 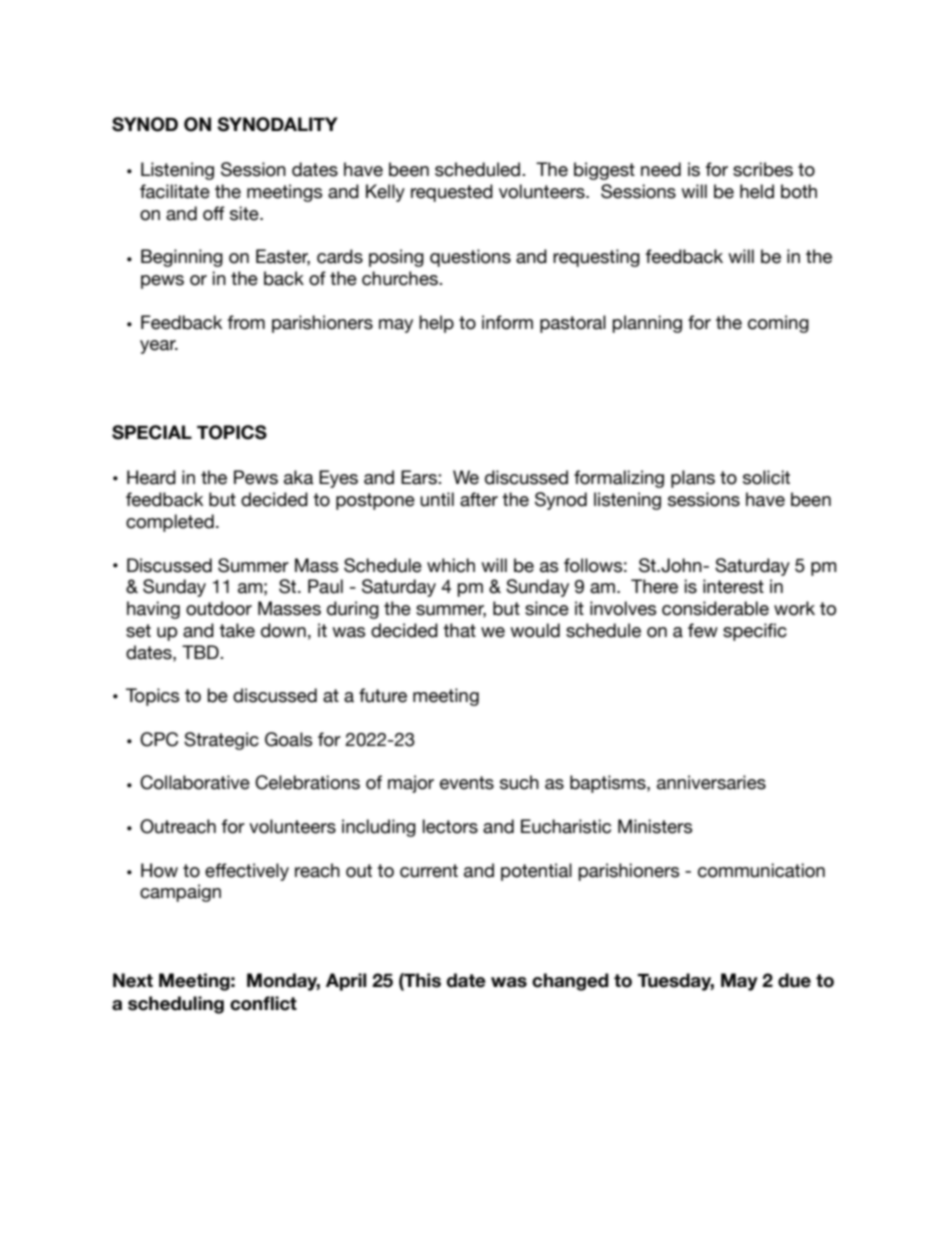 What do you see at coordinates (452, 193) in the screenshot?
I see `requested` at bounding box center [452, 193].
